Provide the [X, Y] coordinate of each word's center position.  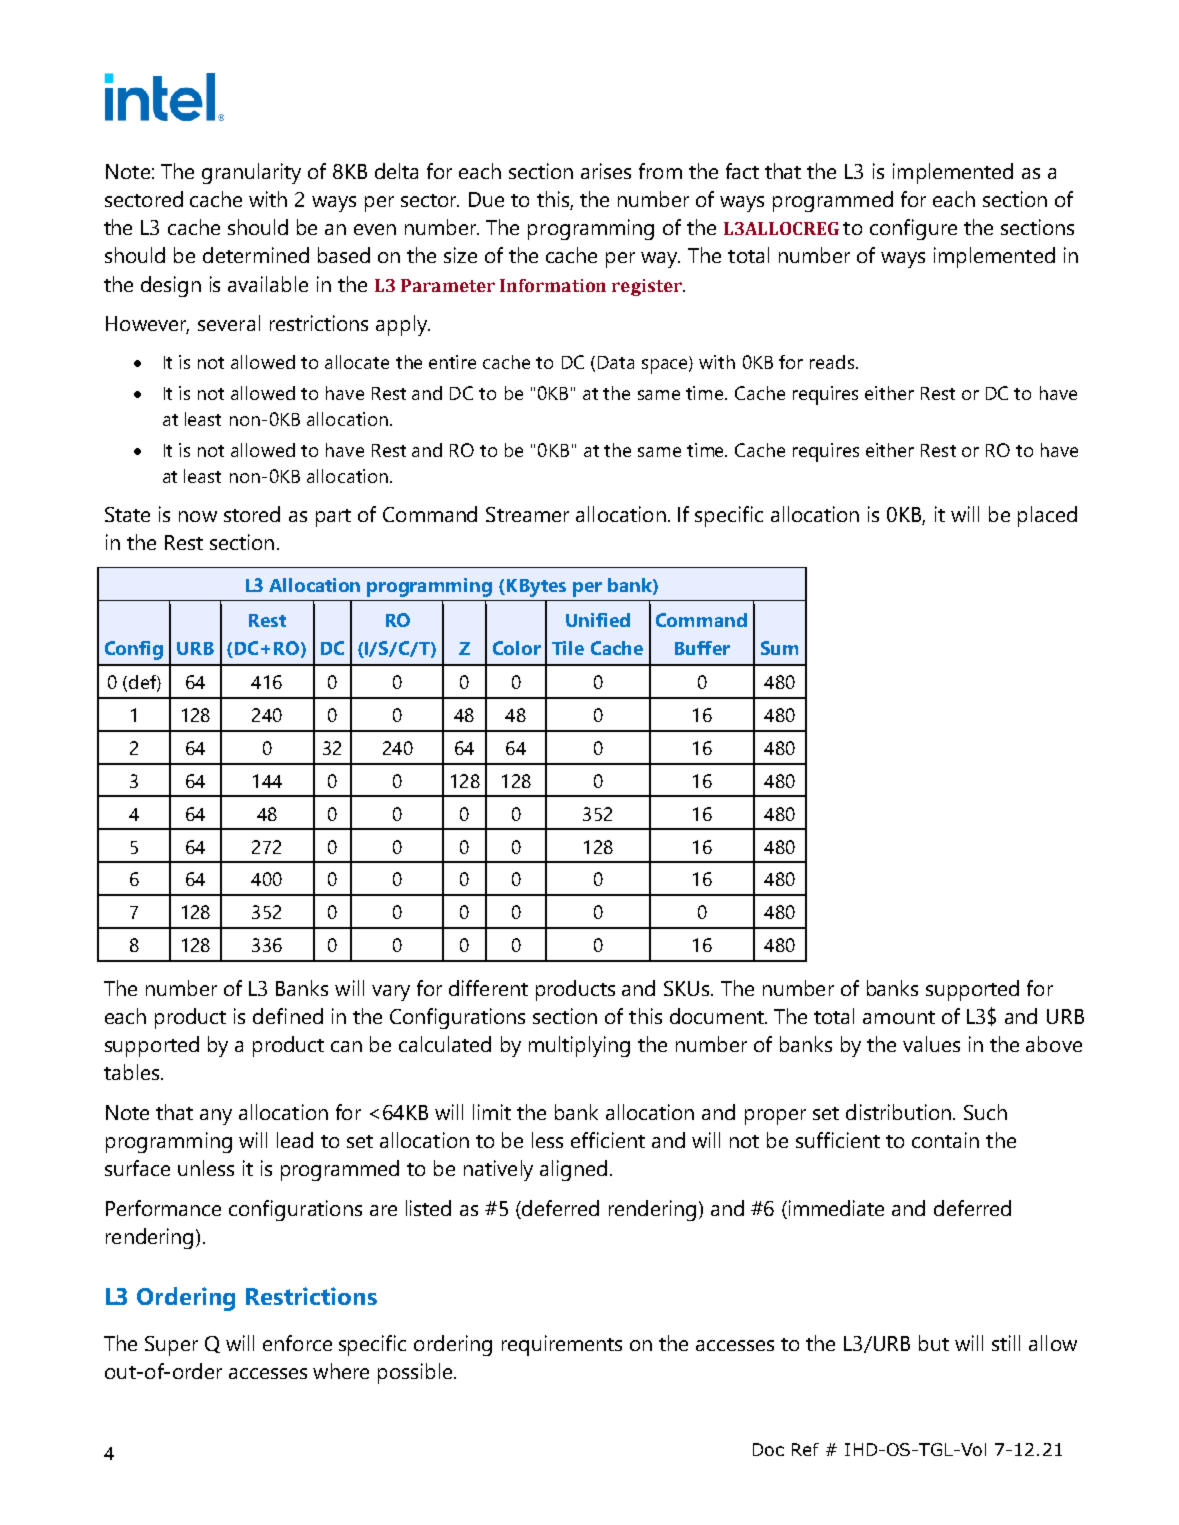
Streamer [527, 514]
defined [288, 1016]
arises [606, 171]
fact [742, 171]
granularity [251, 173]
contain [945, 1140]
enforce [297, 1343]
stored [252, 514]
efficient [608, 1140]
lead [295, 1140]
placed [1047, 516]
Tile [568, 648]
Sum [779, 648]
